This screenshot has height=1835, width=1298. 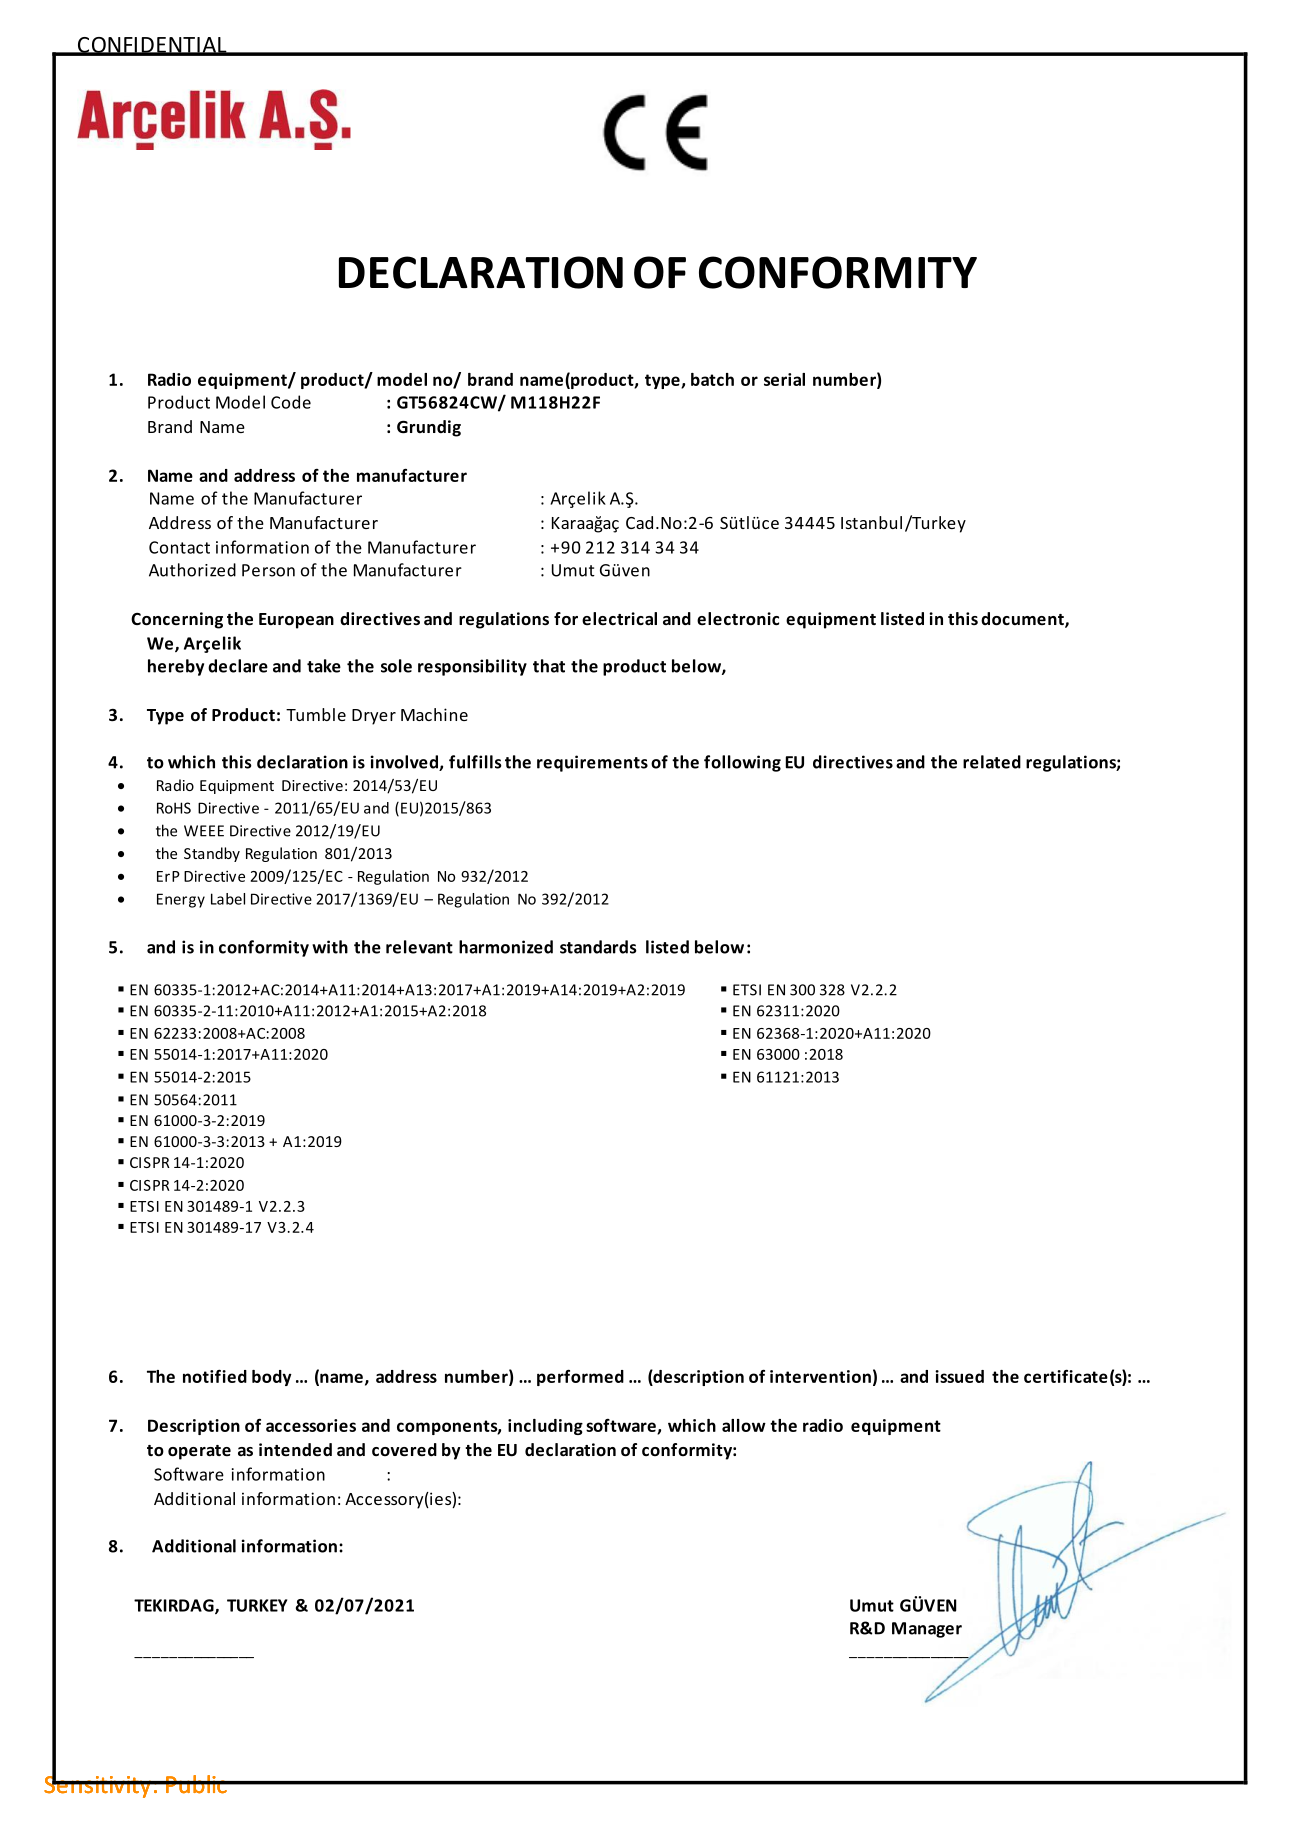 I want to click on Person, so click(x=268, y=570).
